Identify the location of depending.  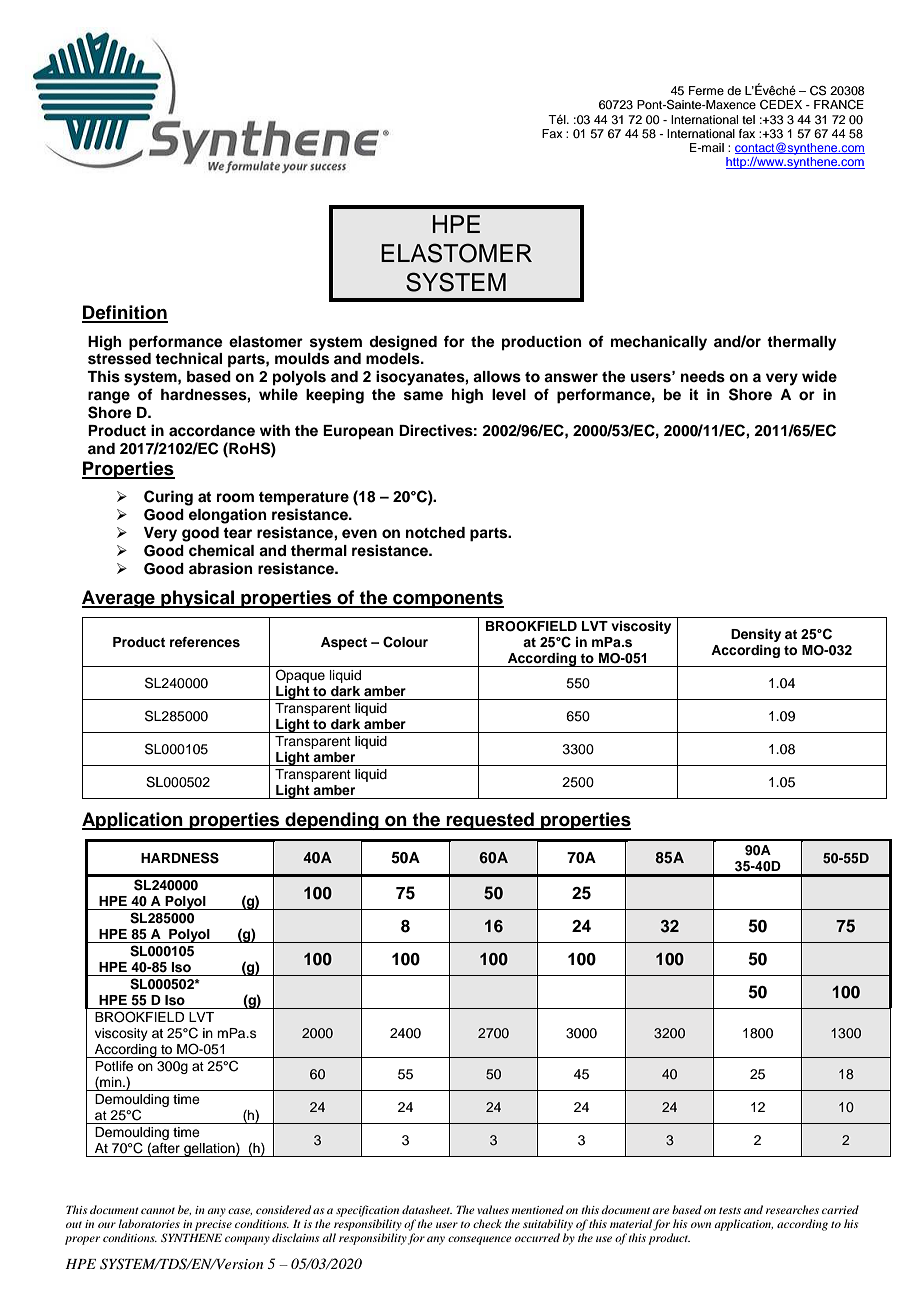
(332, 821).
